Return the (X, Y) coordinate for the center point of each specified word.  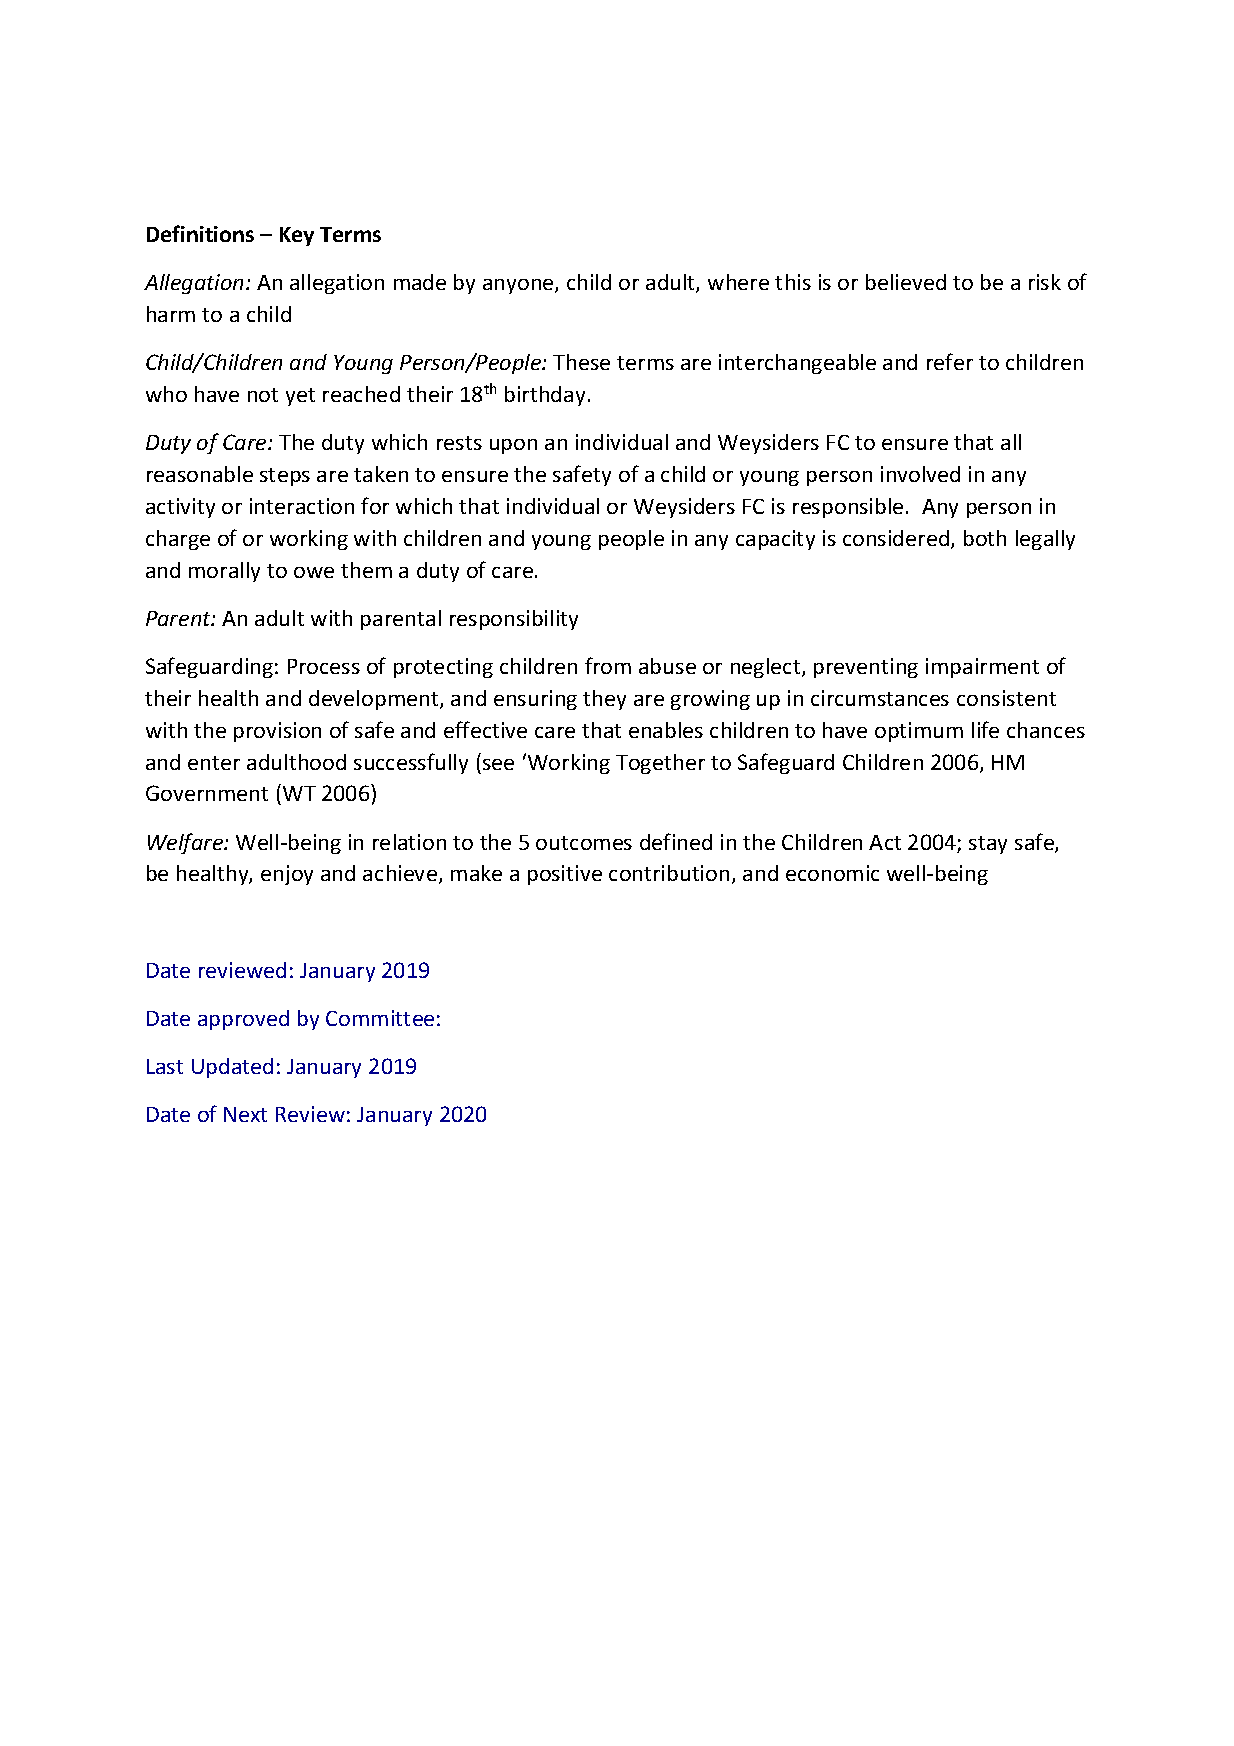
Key (297, 236)
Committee (380, 1018)
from (608, 665)
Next (245, 1114)
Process (324, 666)
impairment (982, 668)
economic (832, 873)
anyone (519, 286)
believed (906, 282)
